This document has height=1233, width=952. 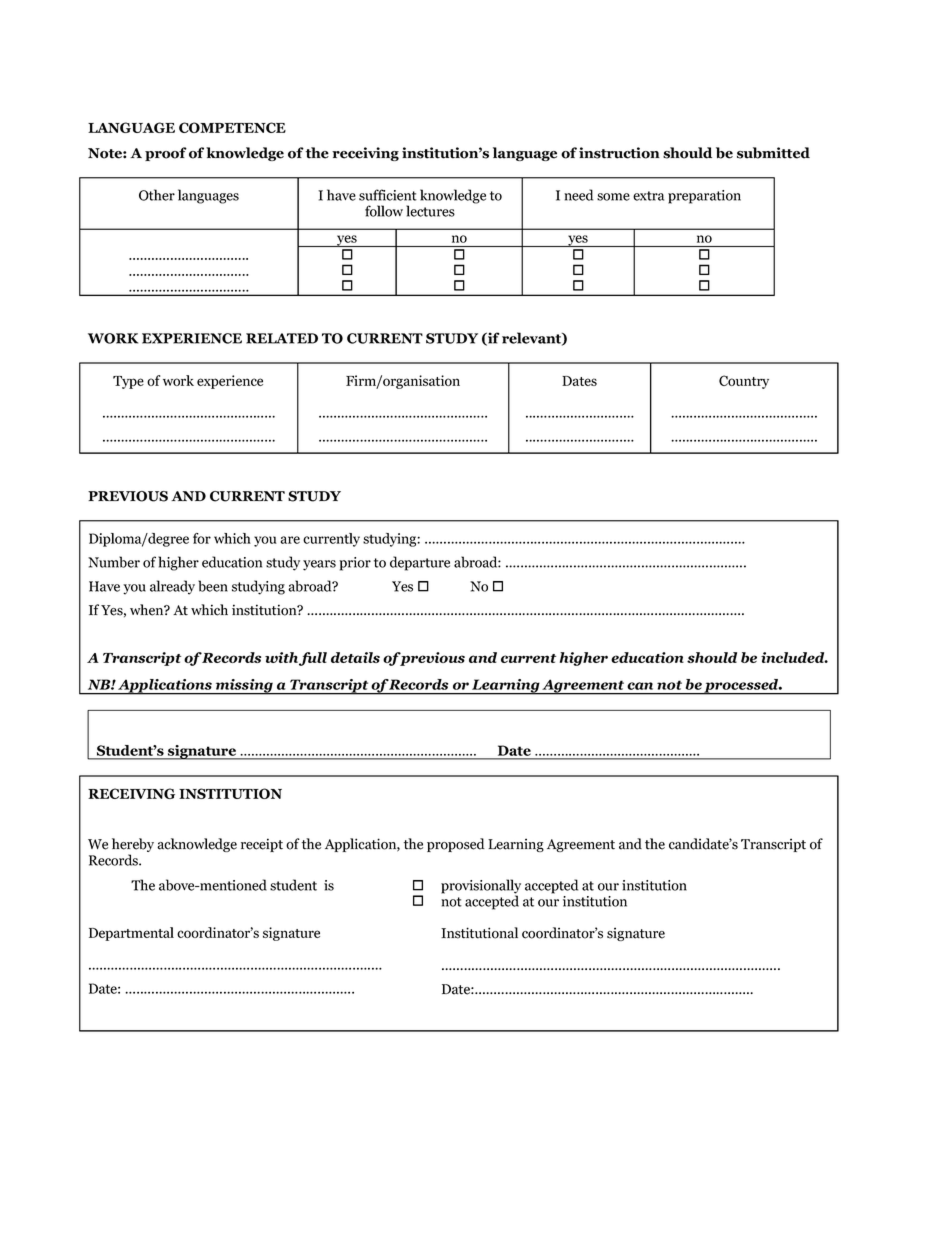 What do you see at coordinates (704, 197) in the document?
I see `preparation` at bounding box center [704, 197].
